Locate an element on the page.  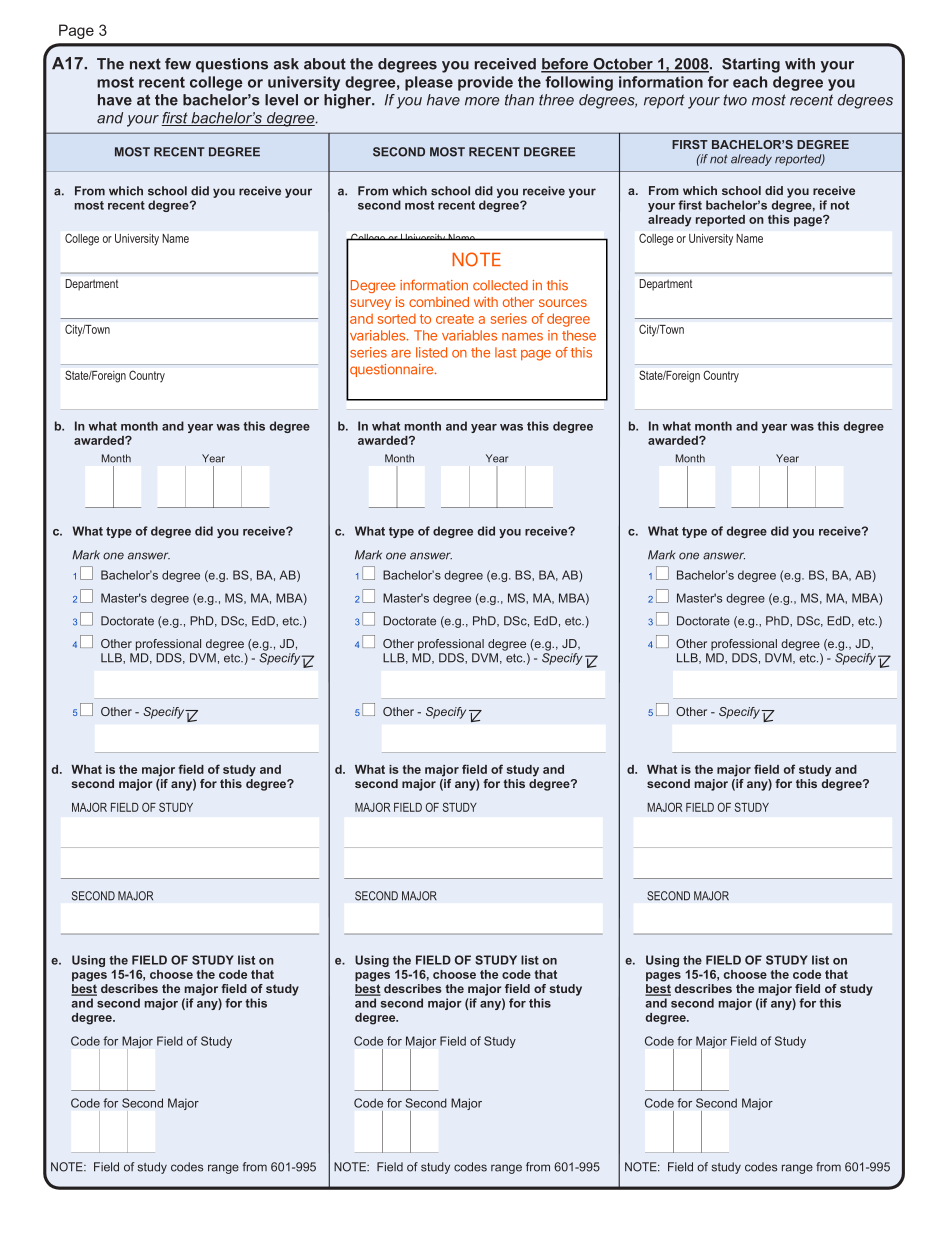
provide is located at coordinates (485, 83).
